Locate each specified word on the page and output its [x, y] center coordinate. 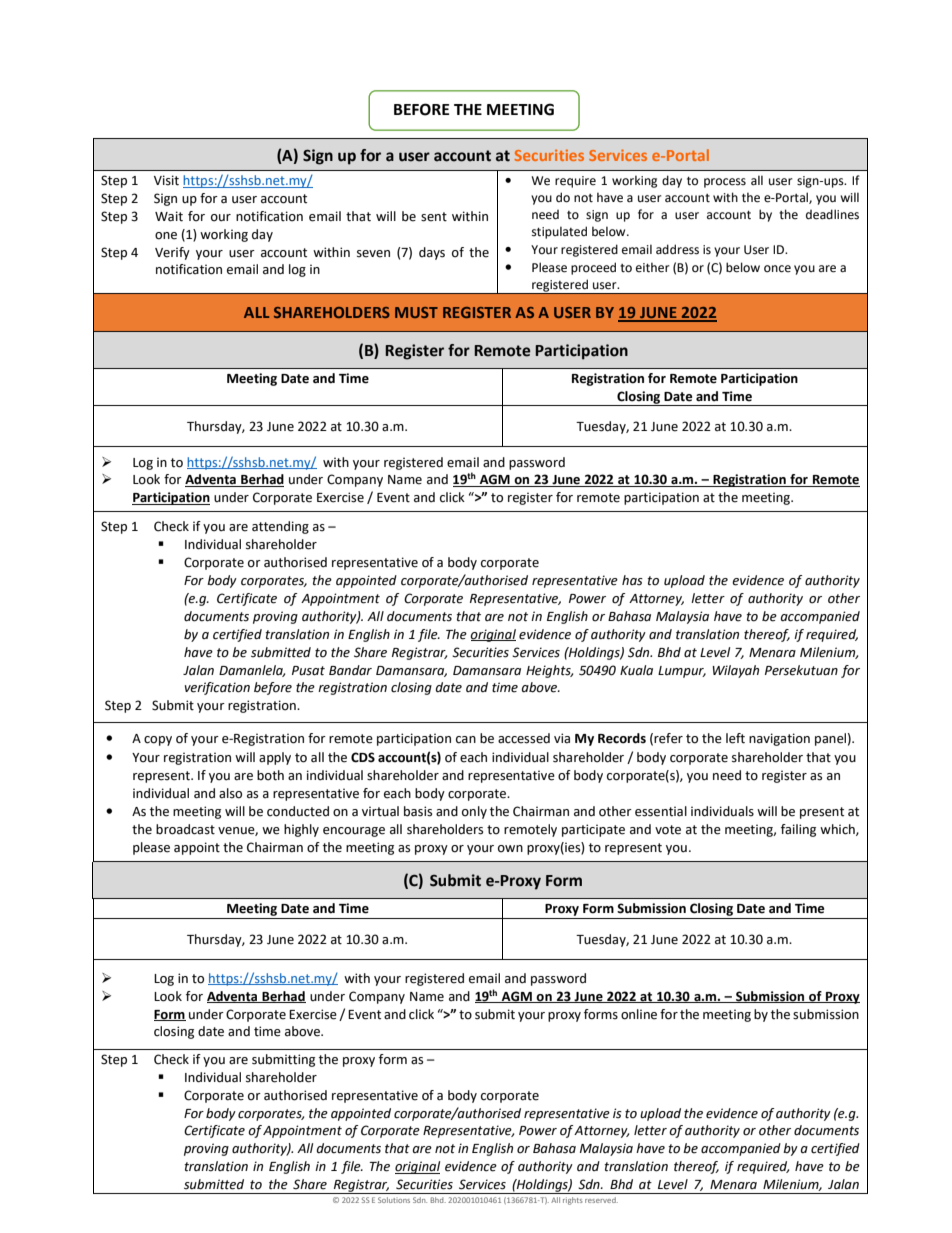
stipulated [559, 232]
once [777, 269]
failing [798, 830]
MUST [416, 312]
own [510, 849]
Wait [169, 216]
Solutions [394, 1200]
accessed [524, 738]
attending [280, 527]
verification [217, 688]
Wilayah [735, 671]
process [725, 183]
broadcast [185, 829]
